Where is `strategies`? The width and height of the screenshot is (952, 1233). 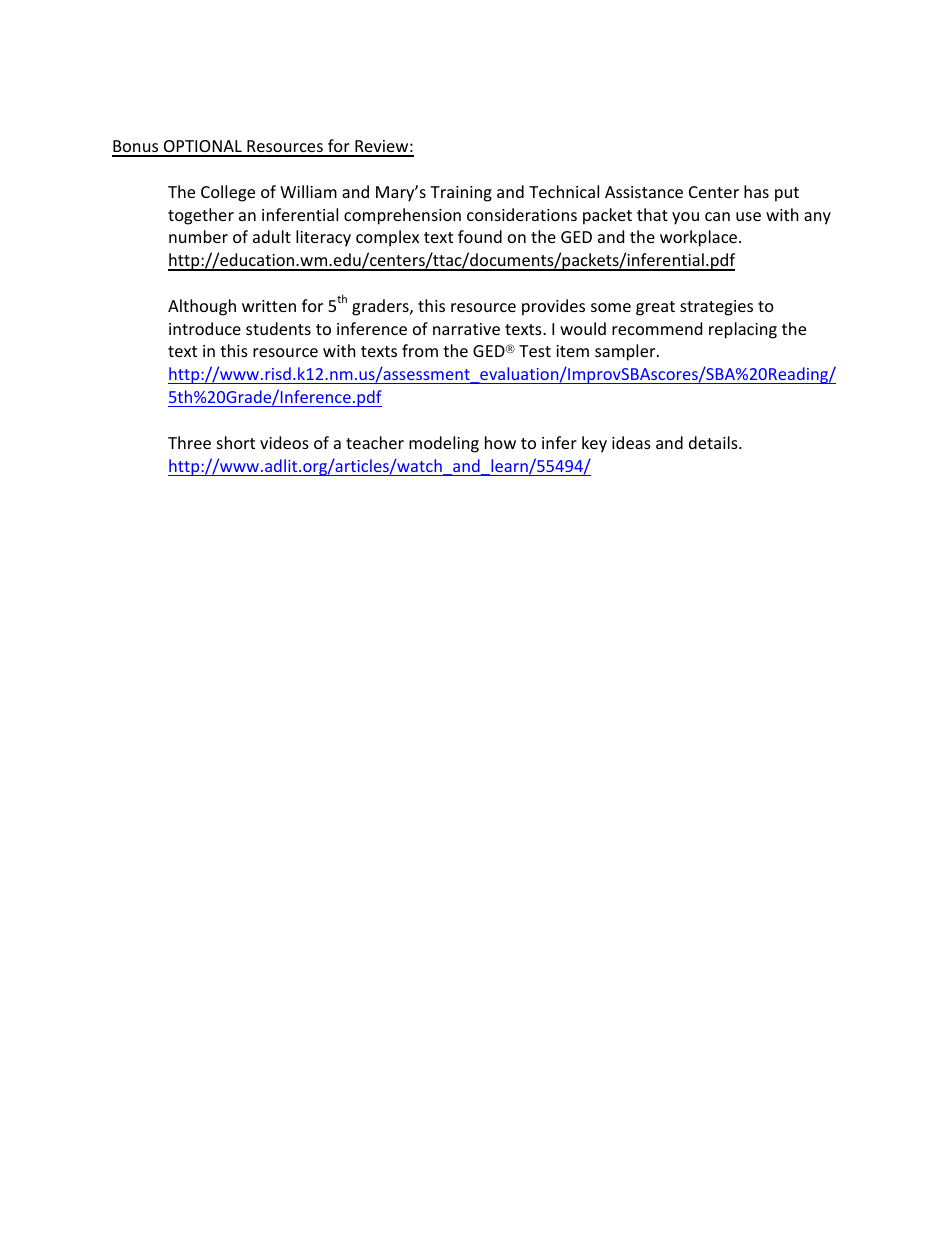 strategies is located at coordinates (716, 308).
